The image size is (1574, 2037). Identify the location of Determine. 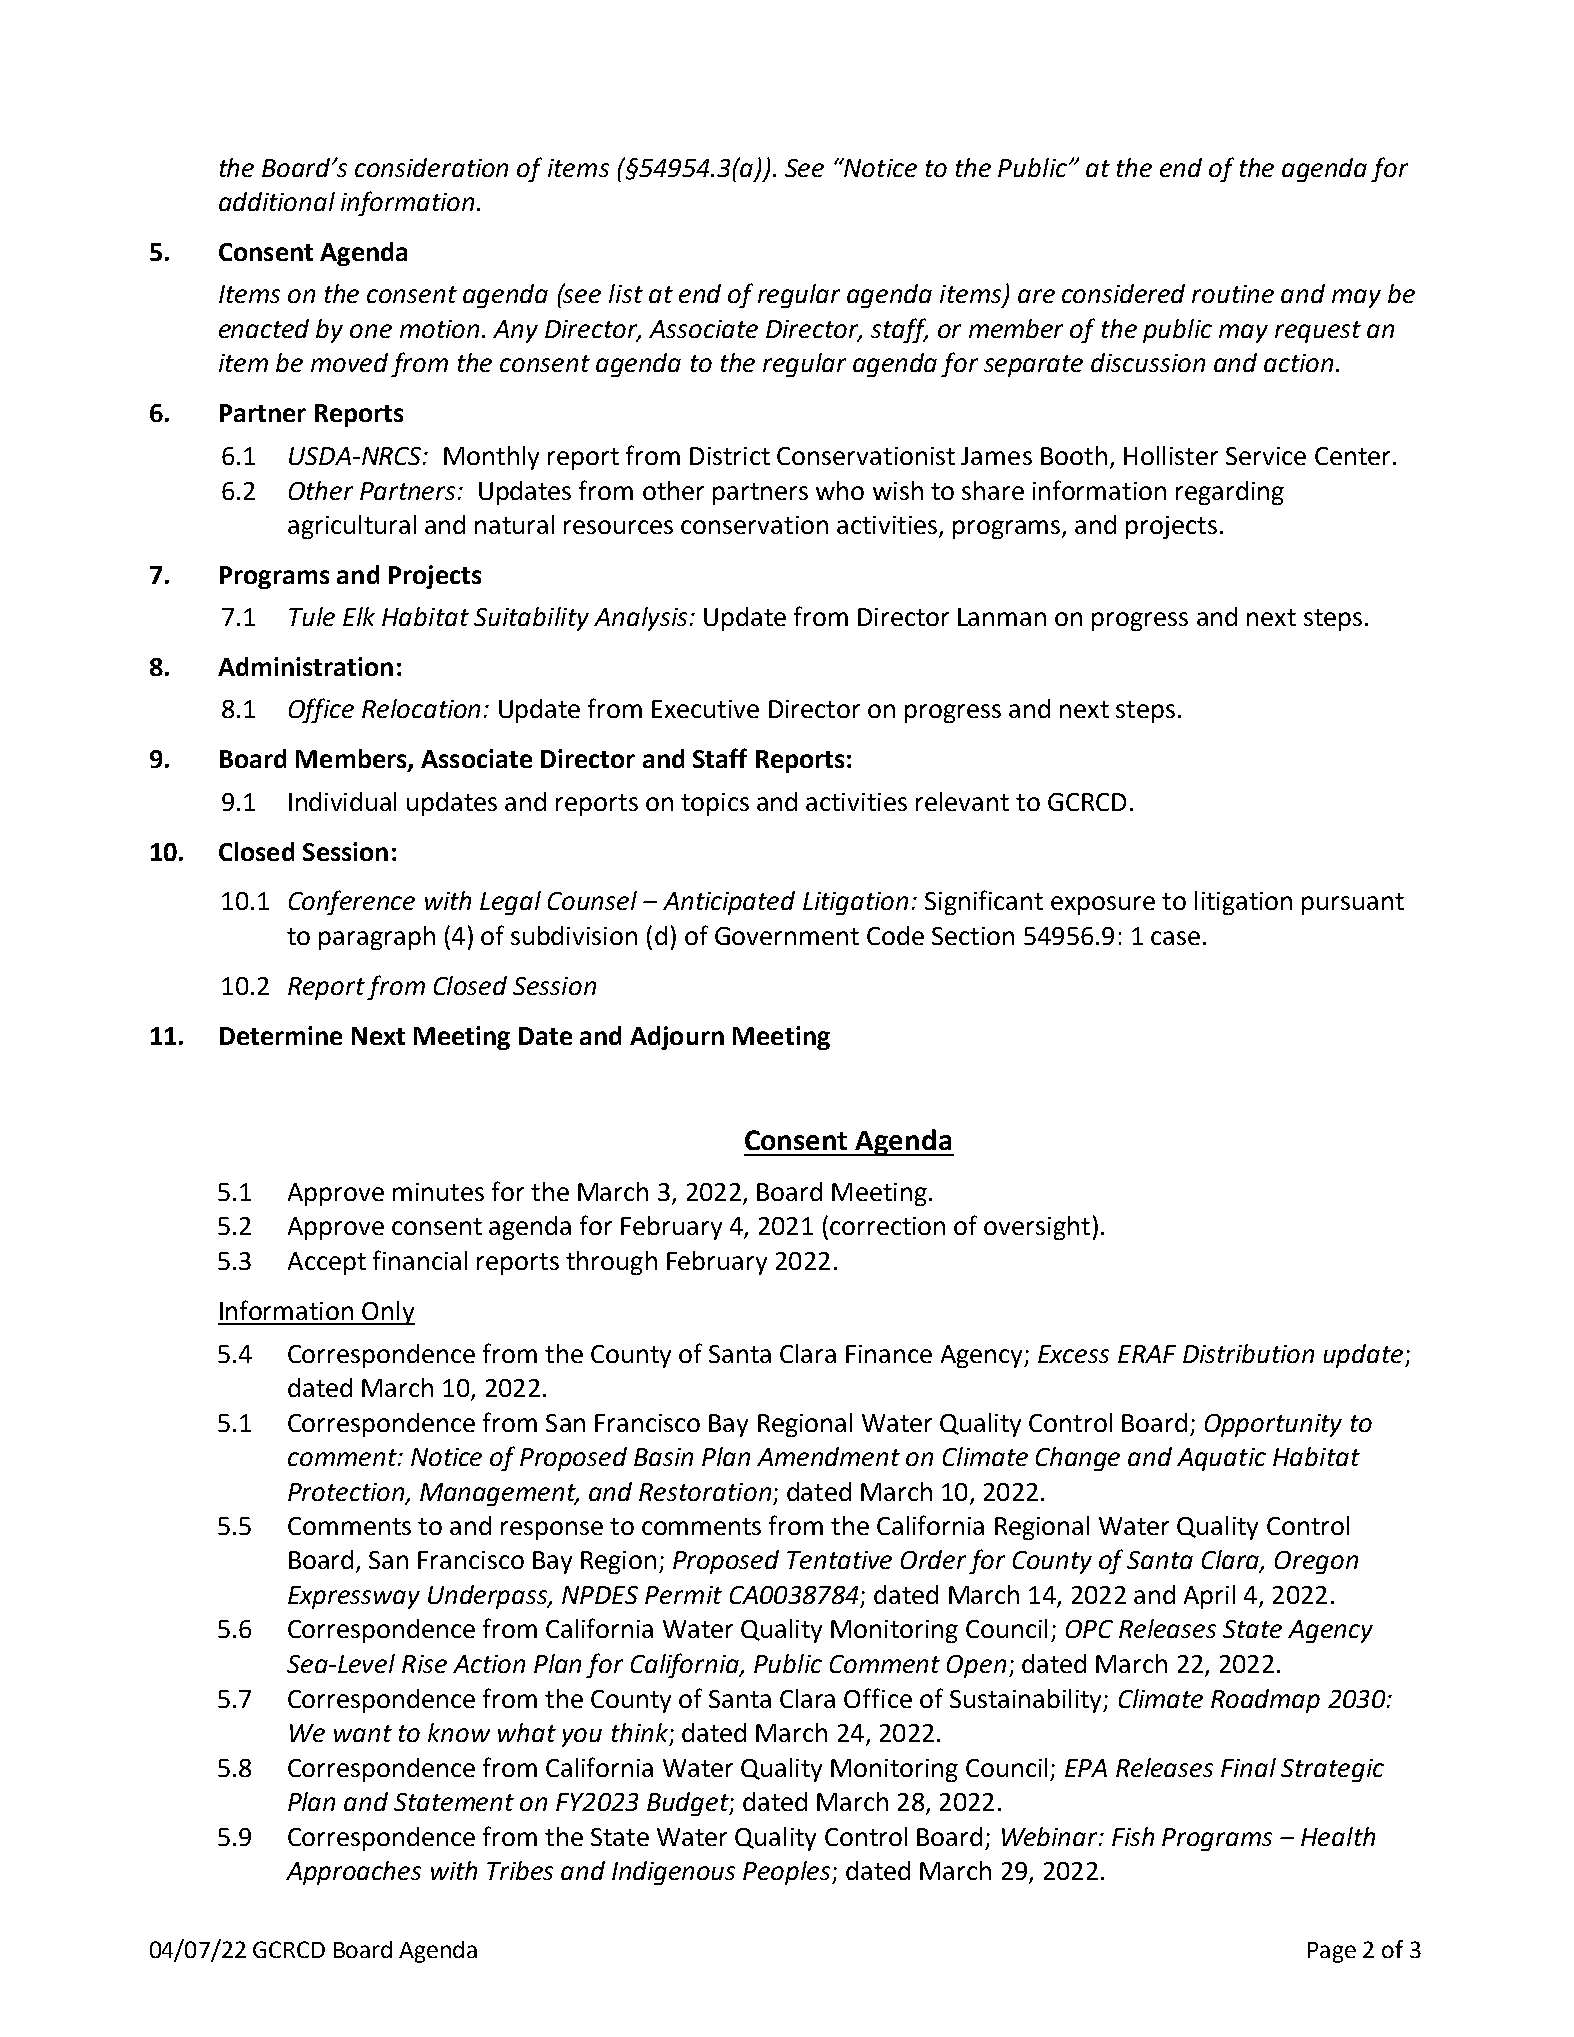
(281, 1035).
